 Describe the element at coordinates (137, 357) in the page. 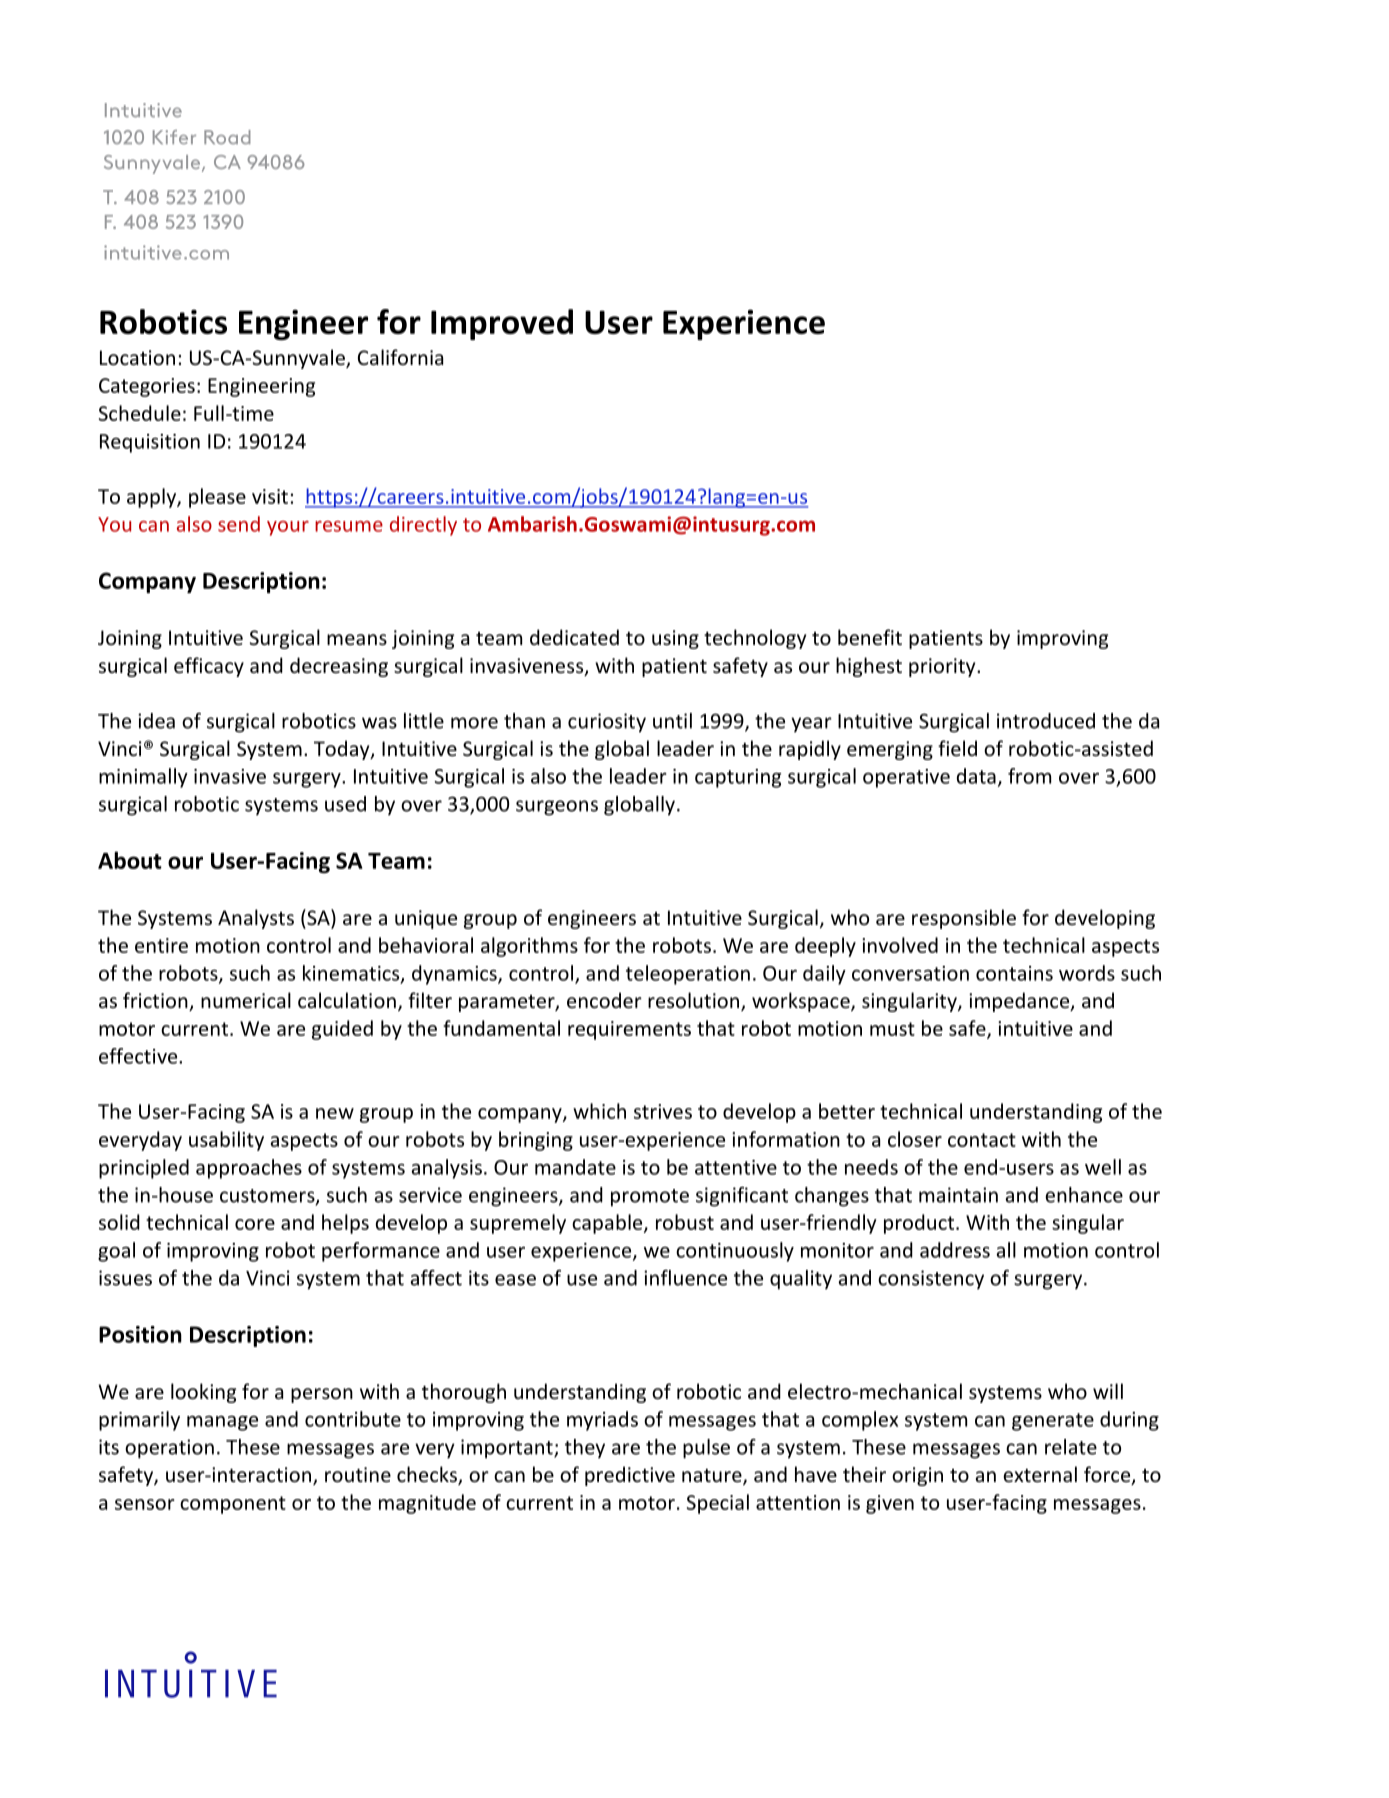

I see `Location` at that location.
